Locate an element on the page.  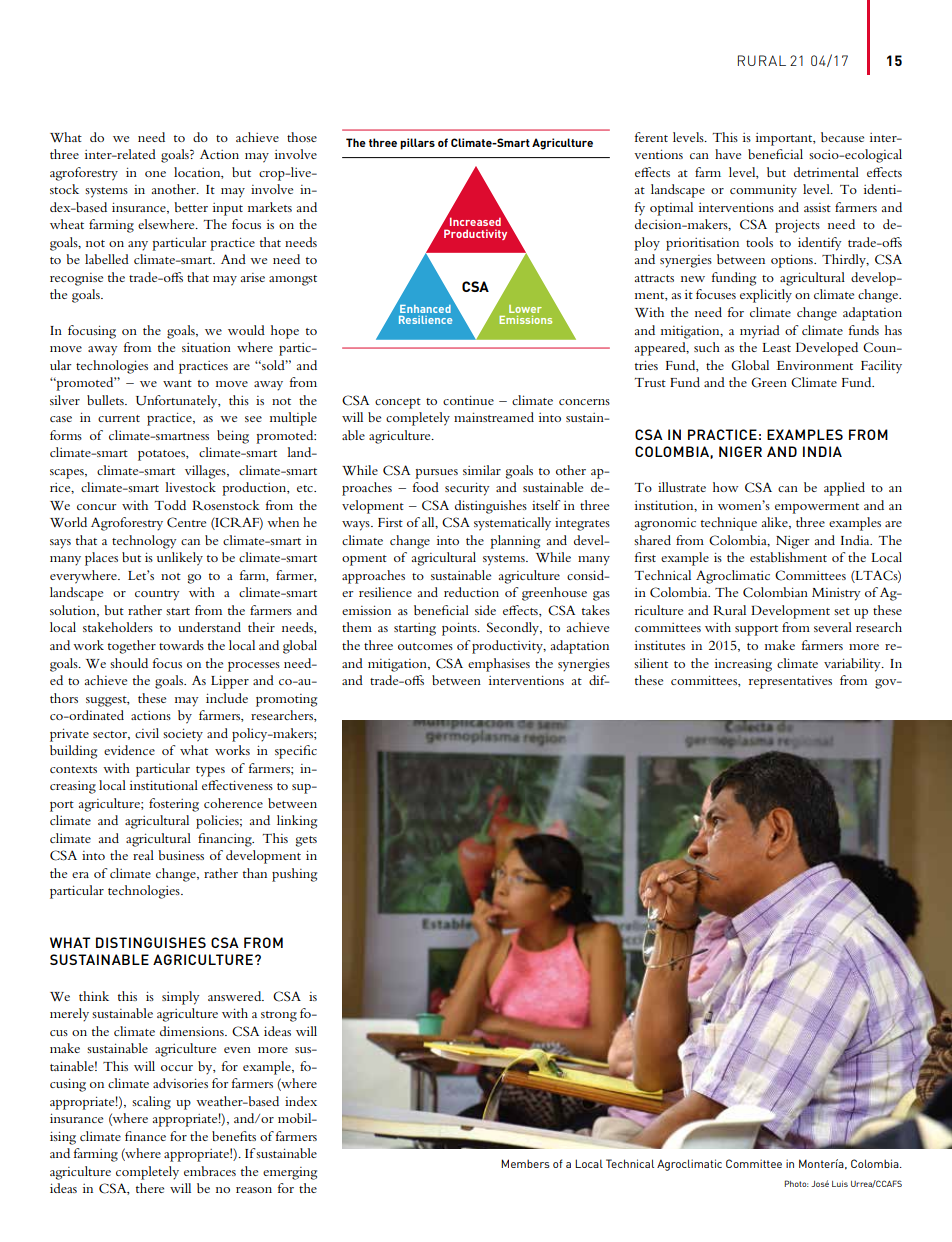
one is located at coordinates (155, 174).
